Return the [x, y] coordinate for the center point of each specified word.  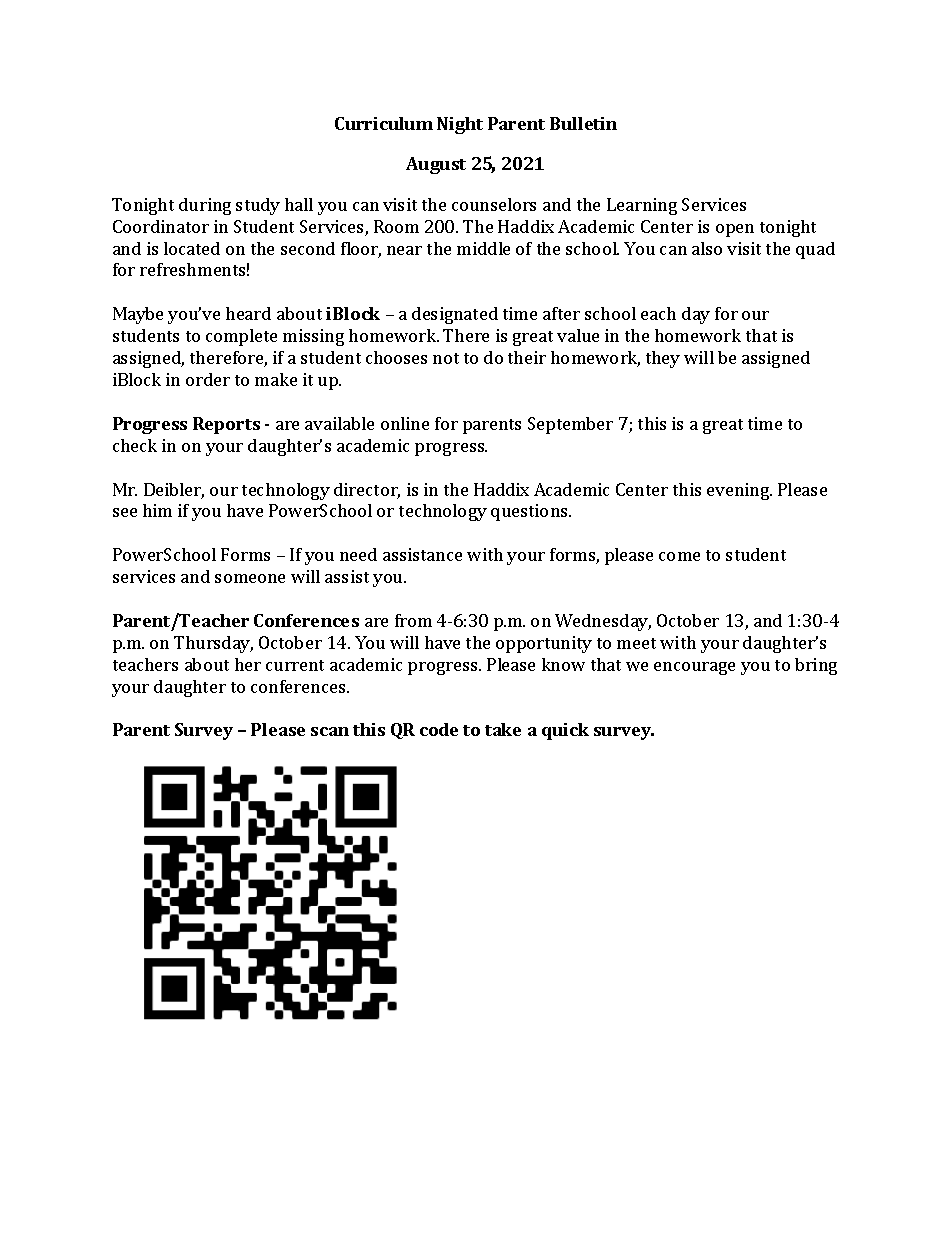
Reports [226, 425]
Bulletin [583, 123]
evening [739, 491]
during [205, 206]
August [436, 165]
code [439, 729]
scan [330, 731]
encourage [694, 668]
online [405, 423]
